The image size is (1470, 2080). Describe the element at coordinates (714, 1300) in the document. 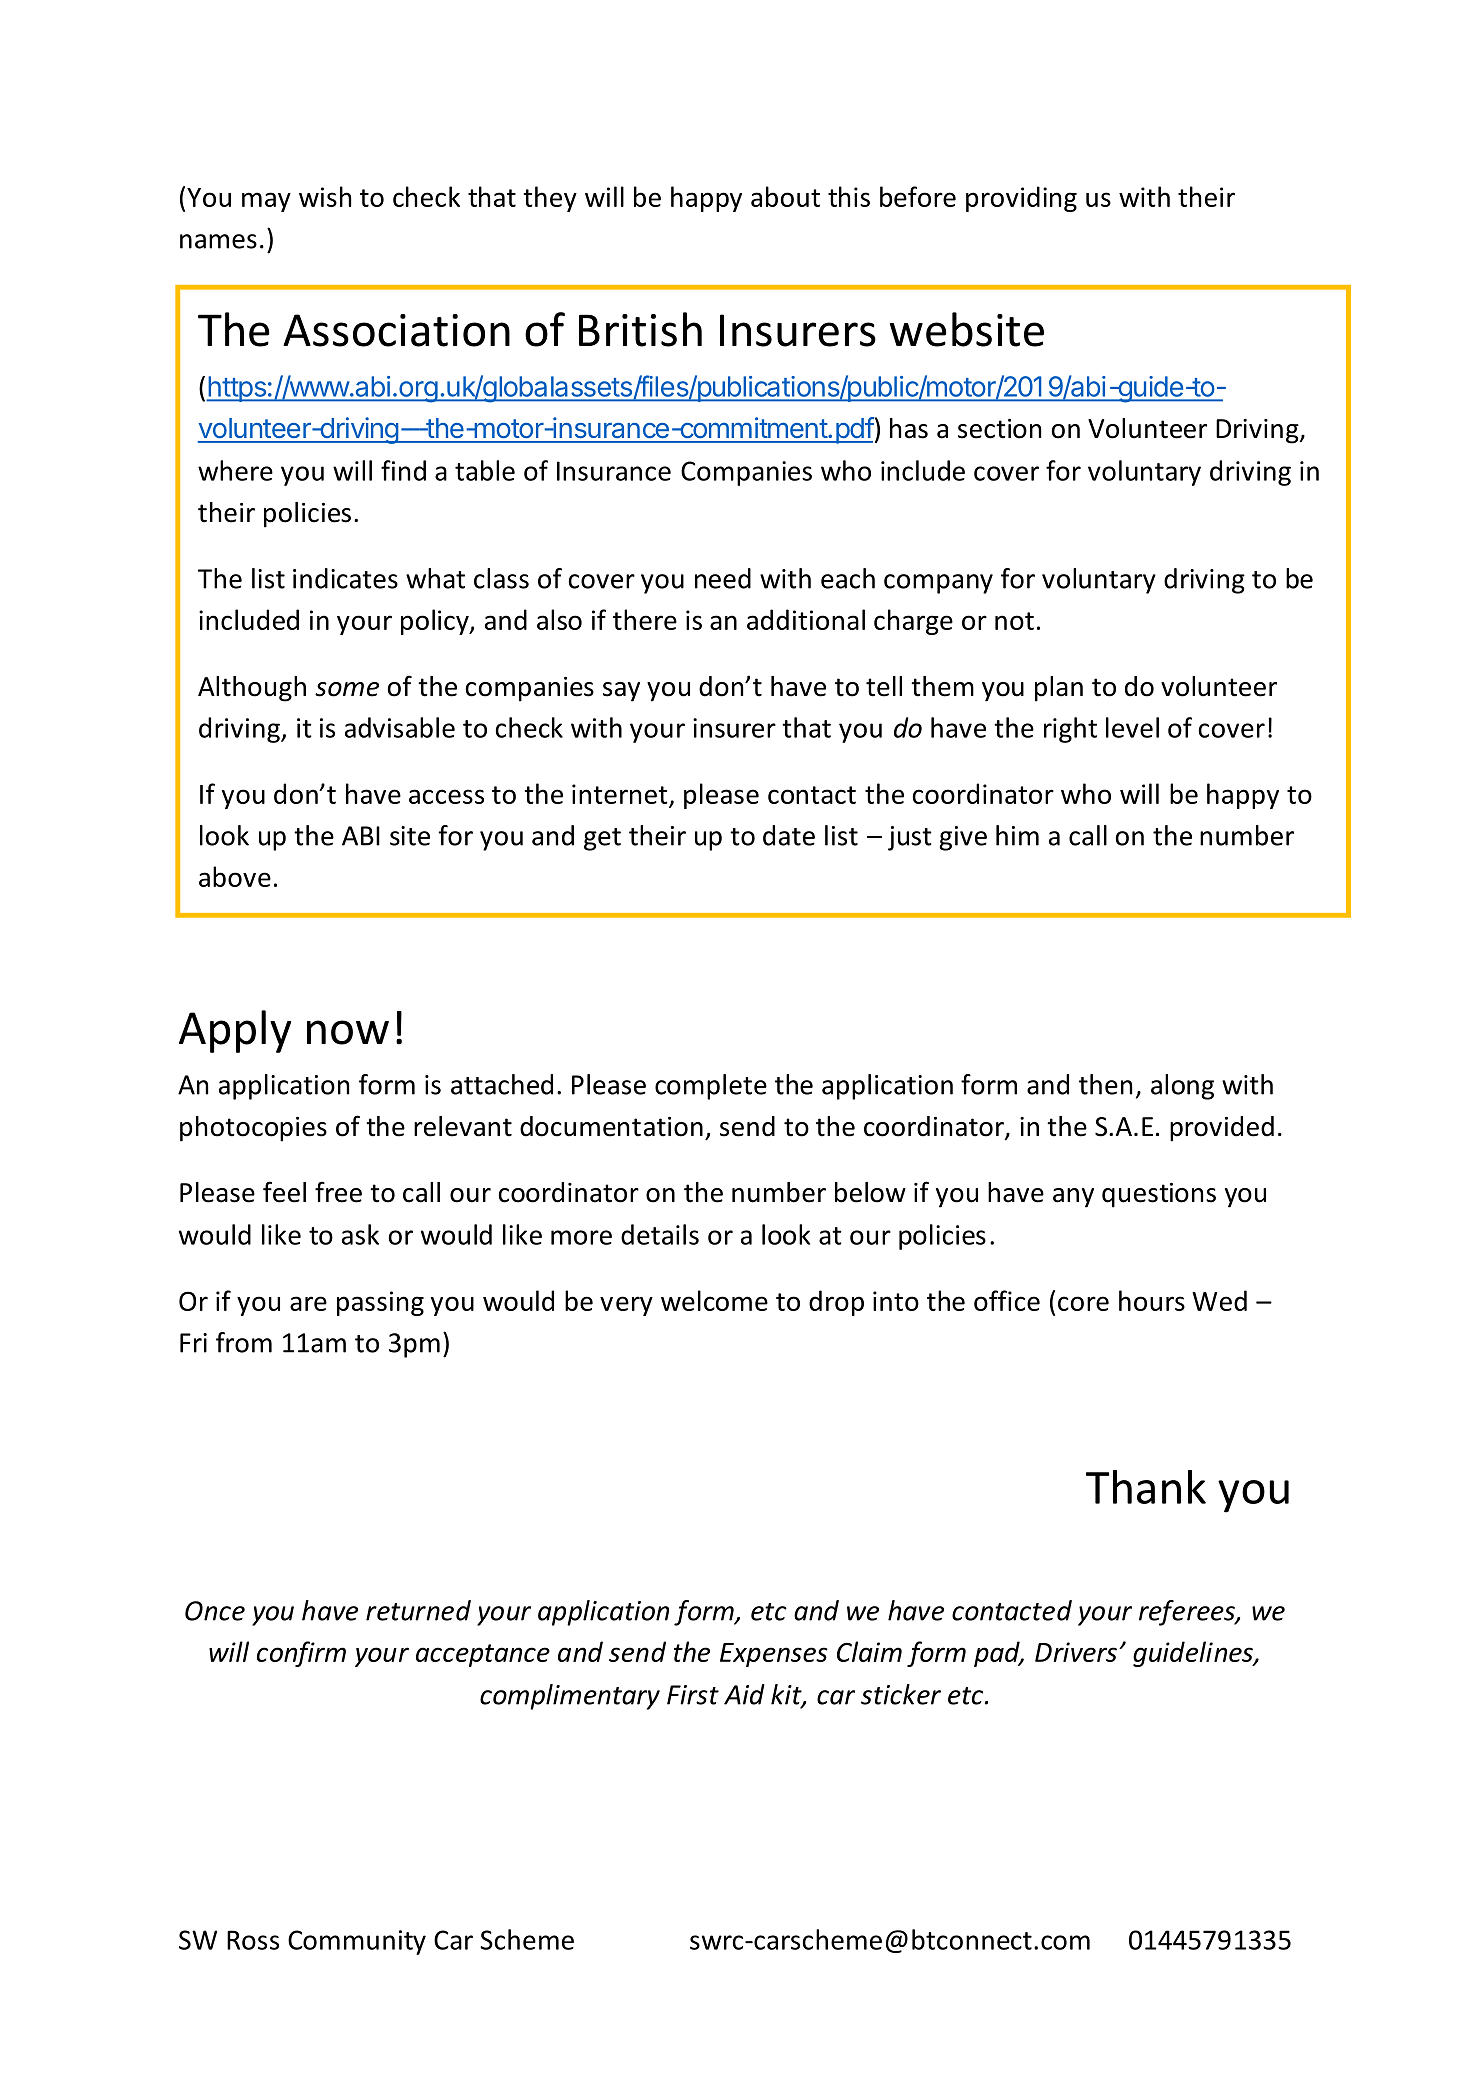

I see `welcome` at that location.
